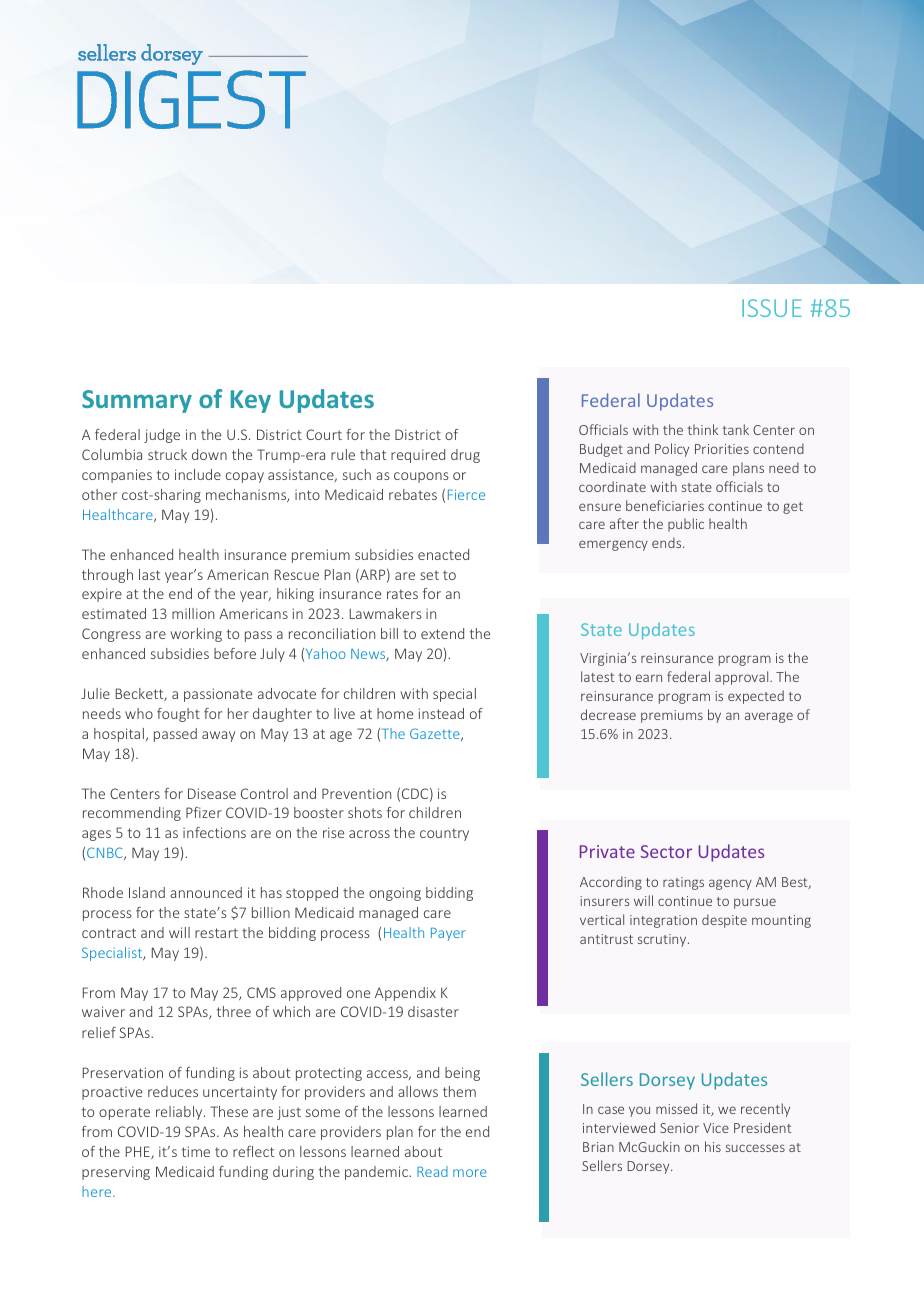 Image resolution: width=924 pixels, height=1308 pixels. What do you see at coordinates (713, 1146) in the image?
I see `his` at bounding box center [713, 1146].
